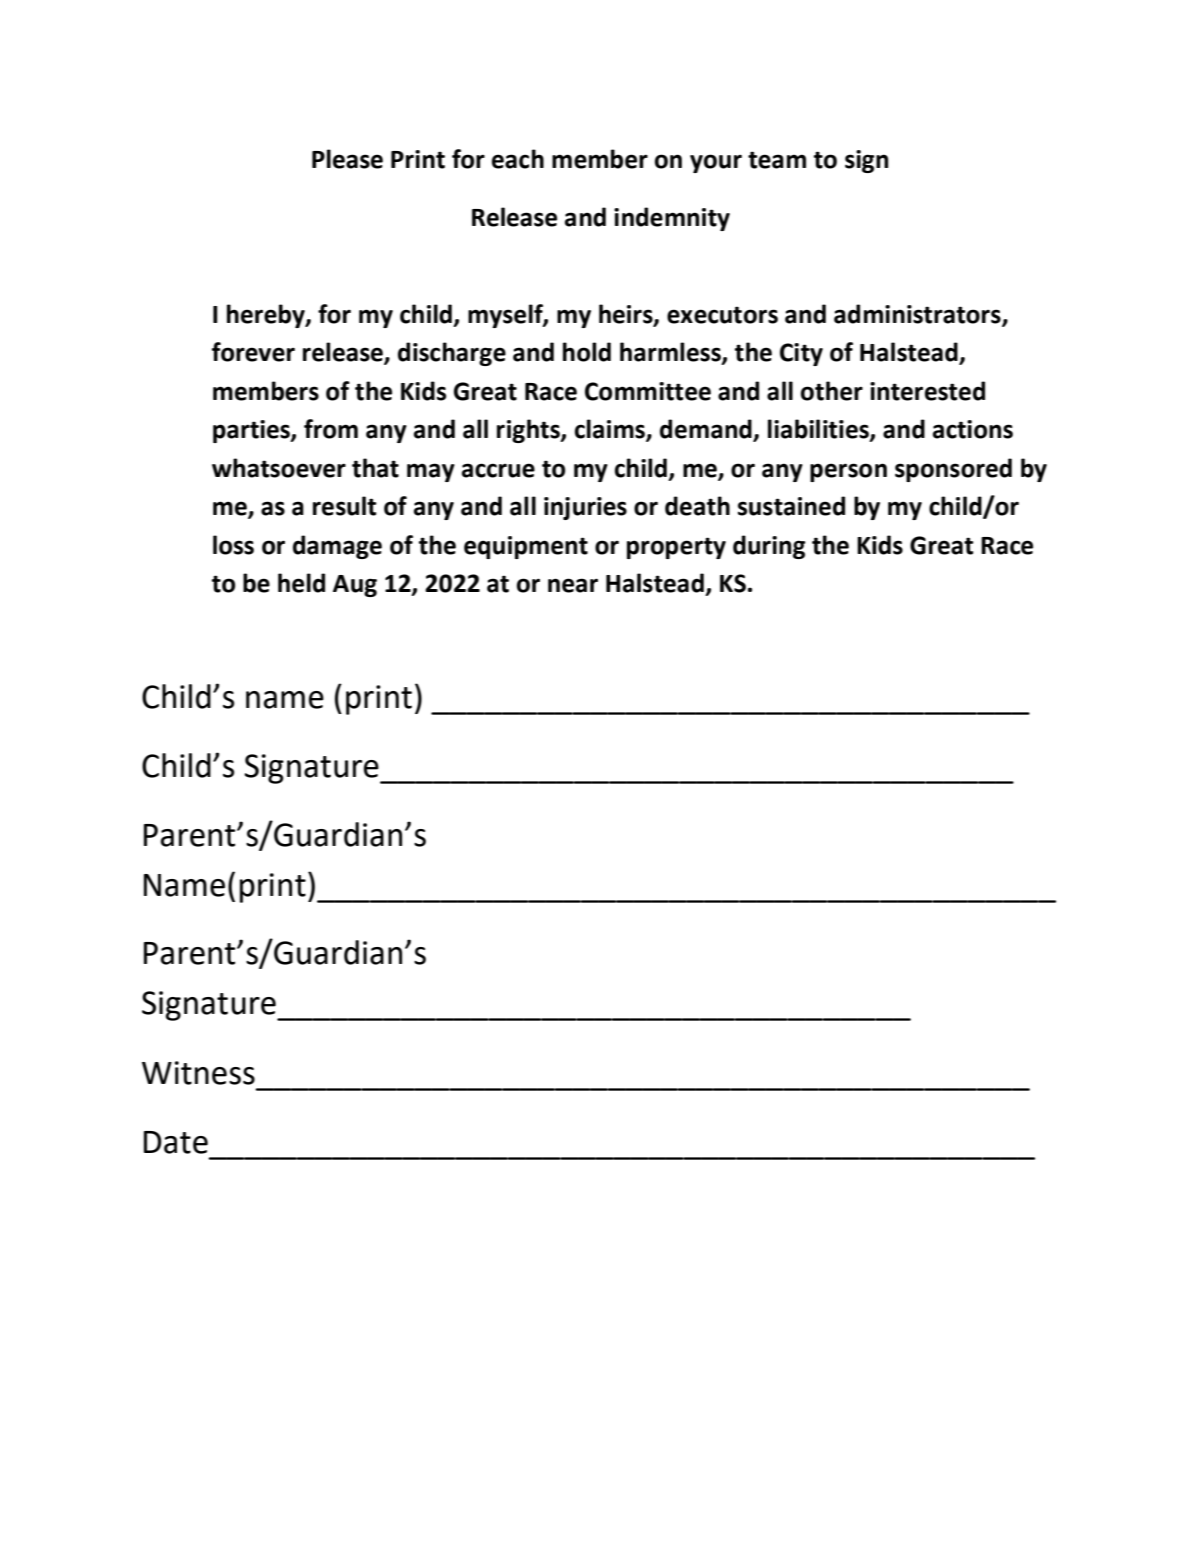  Describe the element at coordinates (573, 585) in the image. I see `near` at that location.
